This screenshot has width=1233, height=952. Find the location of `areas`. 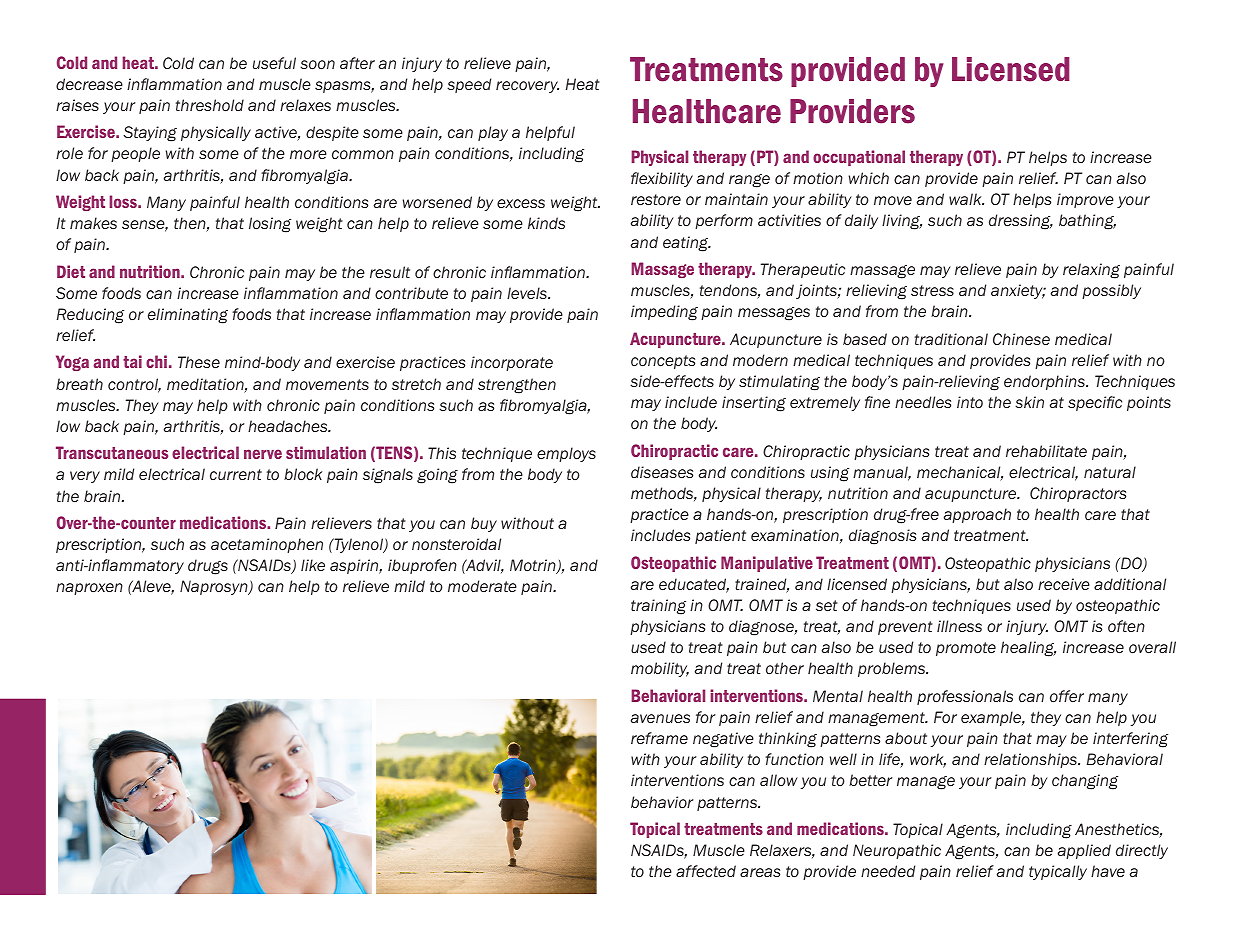

areas is located at coordinates (760, 872).
